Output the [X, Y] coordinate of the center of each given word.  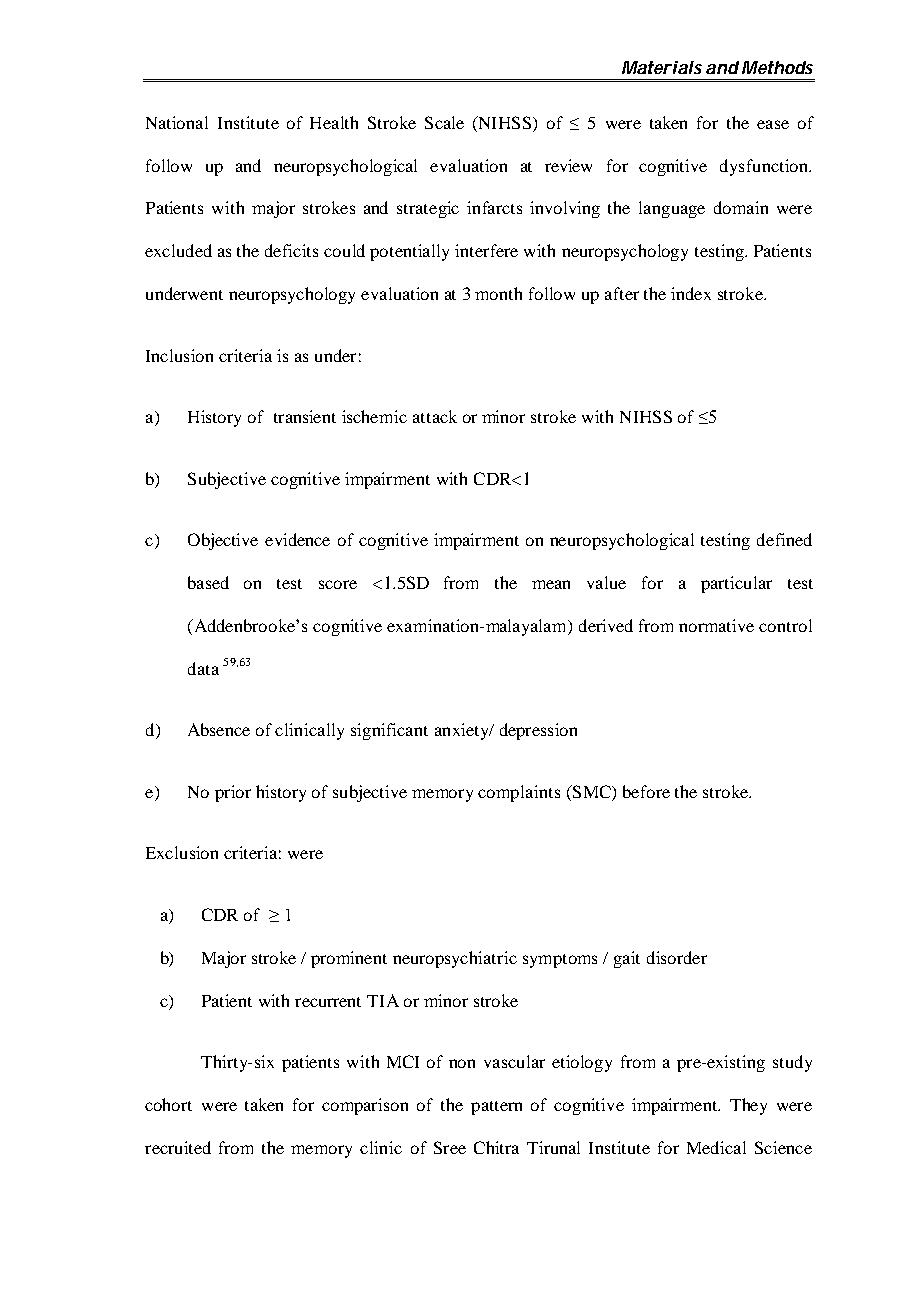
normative [716, 625]
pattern [496, 1108]
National [177, 122]
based [208, 582]
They [748, 1106]
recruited [178, 1147]
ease [773, 124]
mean [551, 584]
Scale [444, 122]
